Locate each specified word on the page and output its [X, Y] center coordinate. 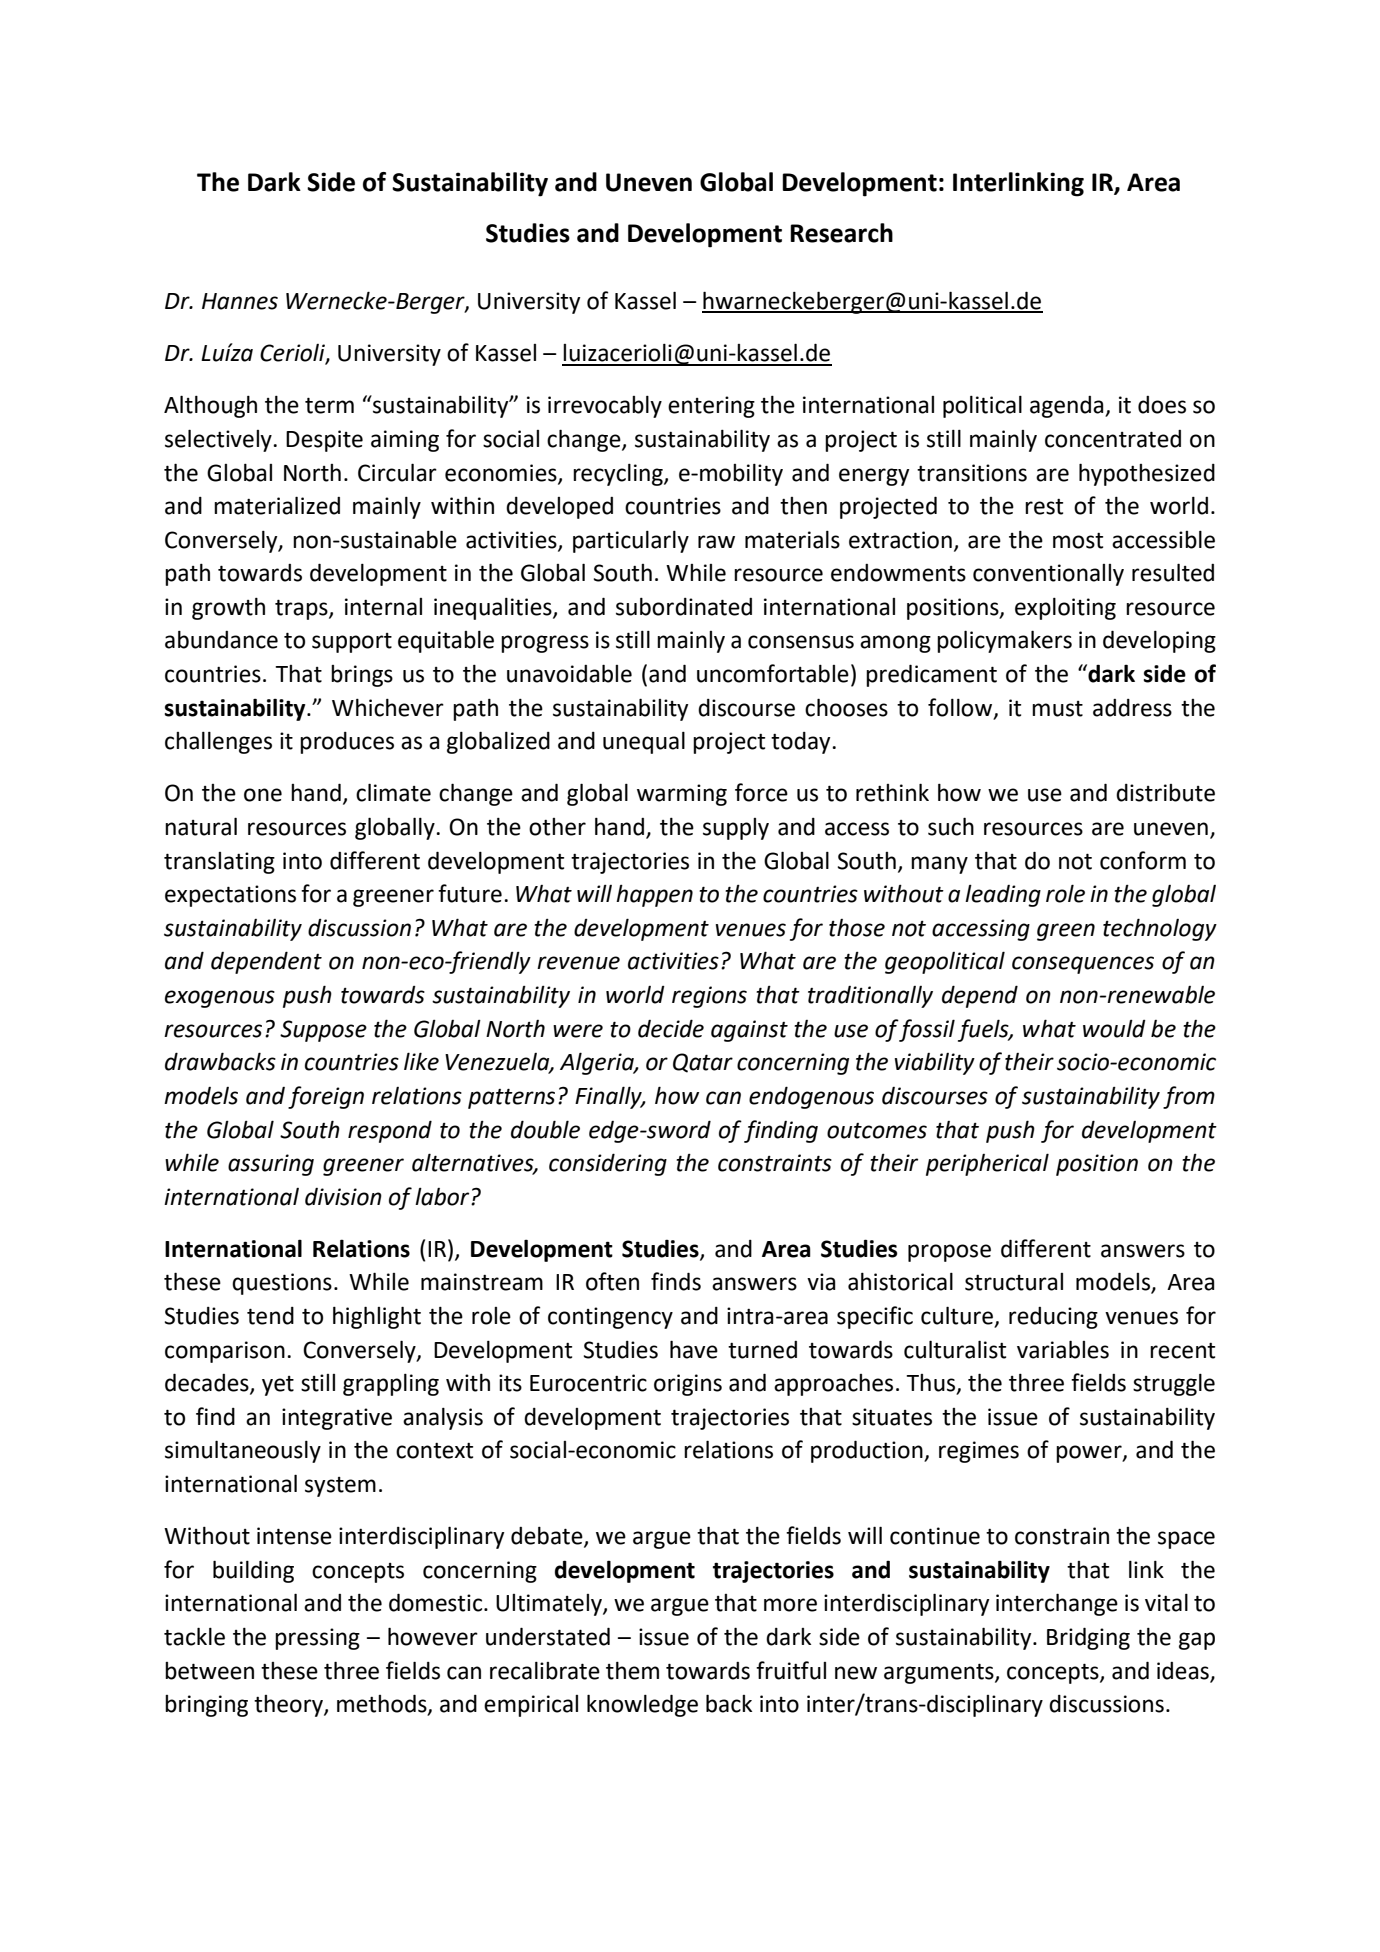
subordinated [684, 606]
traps [302, 609]
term [329, 405]
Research [841, 233]
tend [270, 1316]
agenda [1068, 407]
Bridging [1088, 1638]
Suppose [323, 1031]
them [632, 1670]
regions [709, 997]
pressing [317, 1639]
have [694, 1349]
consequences [1083, 965]
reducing [1053, 1318]
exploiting [1065, 609]
